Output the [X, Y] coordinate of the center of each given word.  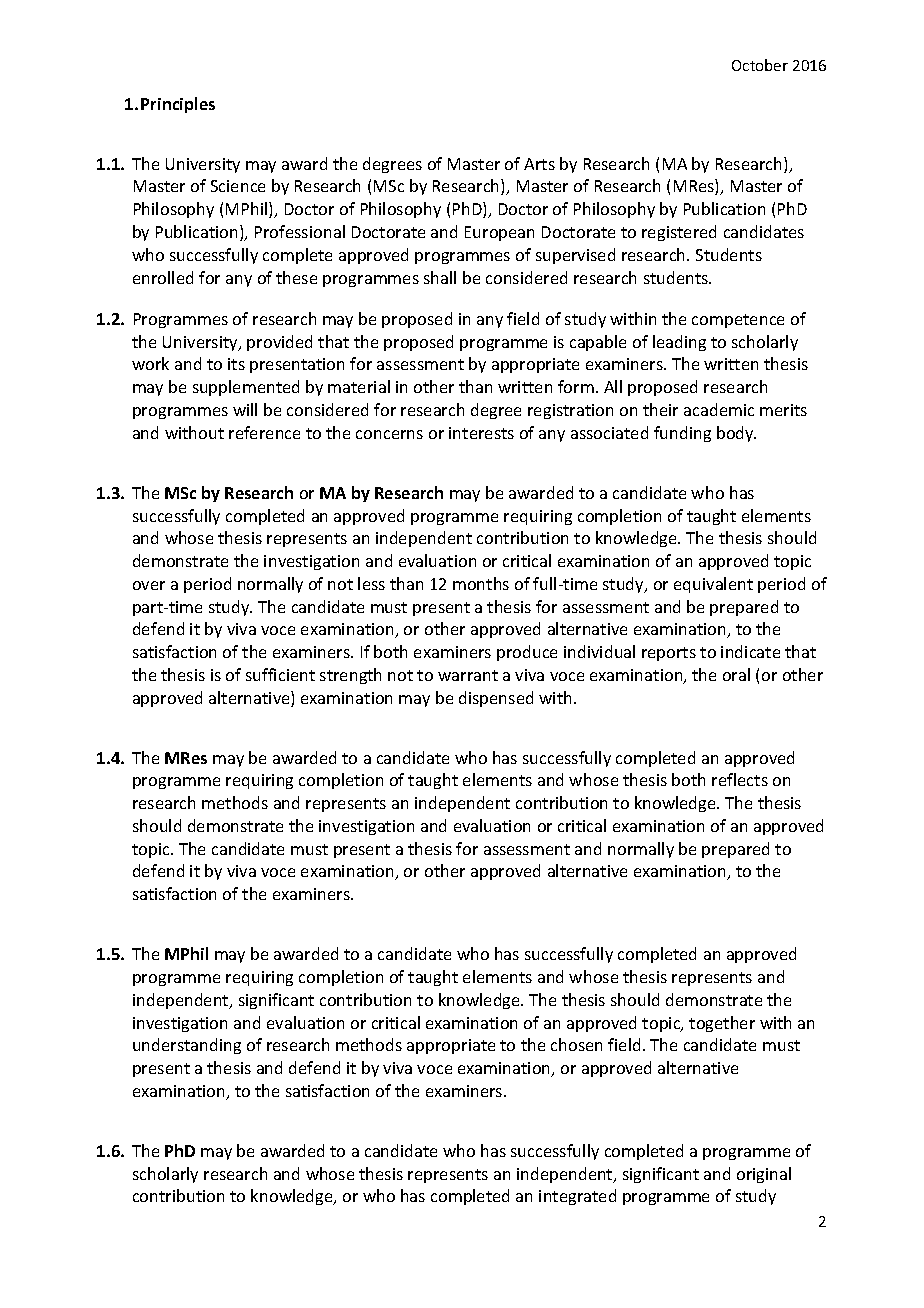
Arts [539, 164]
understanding [187, 1046]
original [764, 1175]
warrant [468, 675]
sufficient [280, 674]
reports [669, 654]
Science [238, 186]
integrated [577, 1197]
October [760, 65]
